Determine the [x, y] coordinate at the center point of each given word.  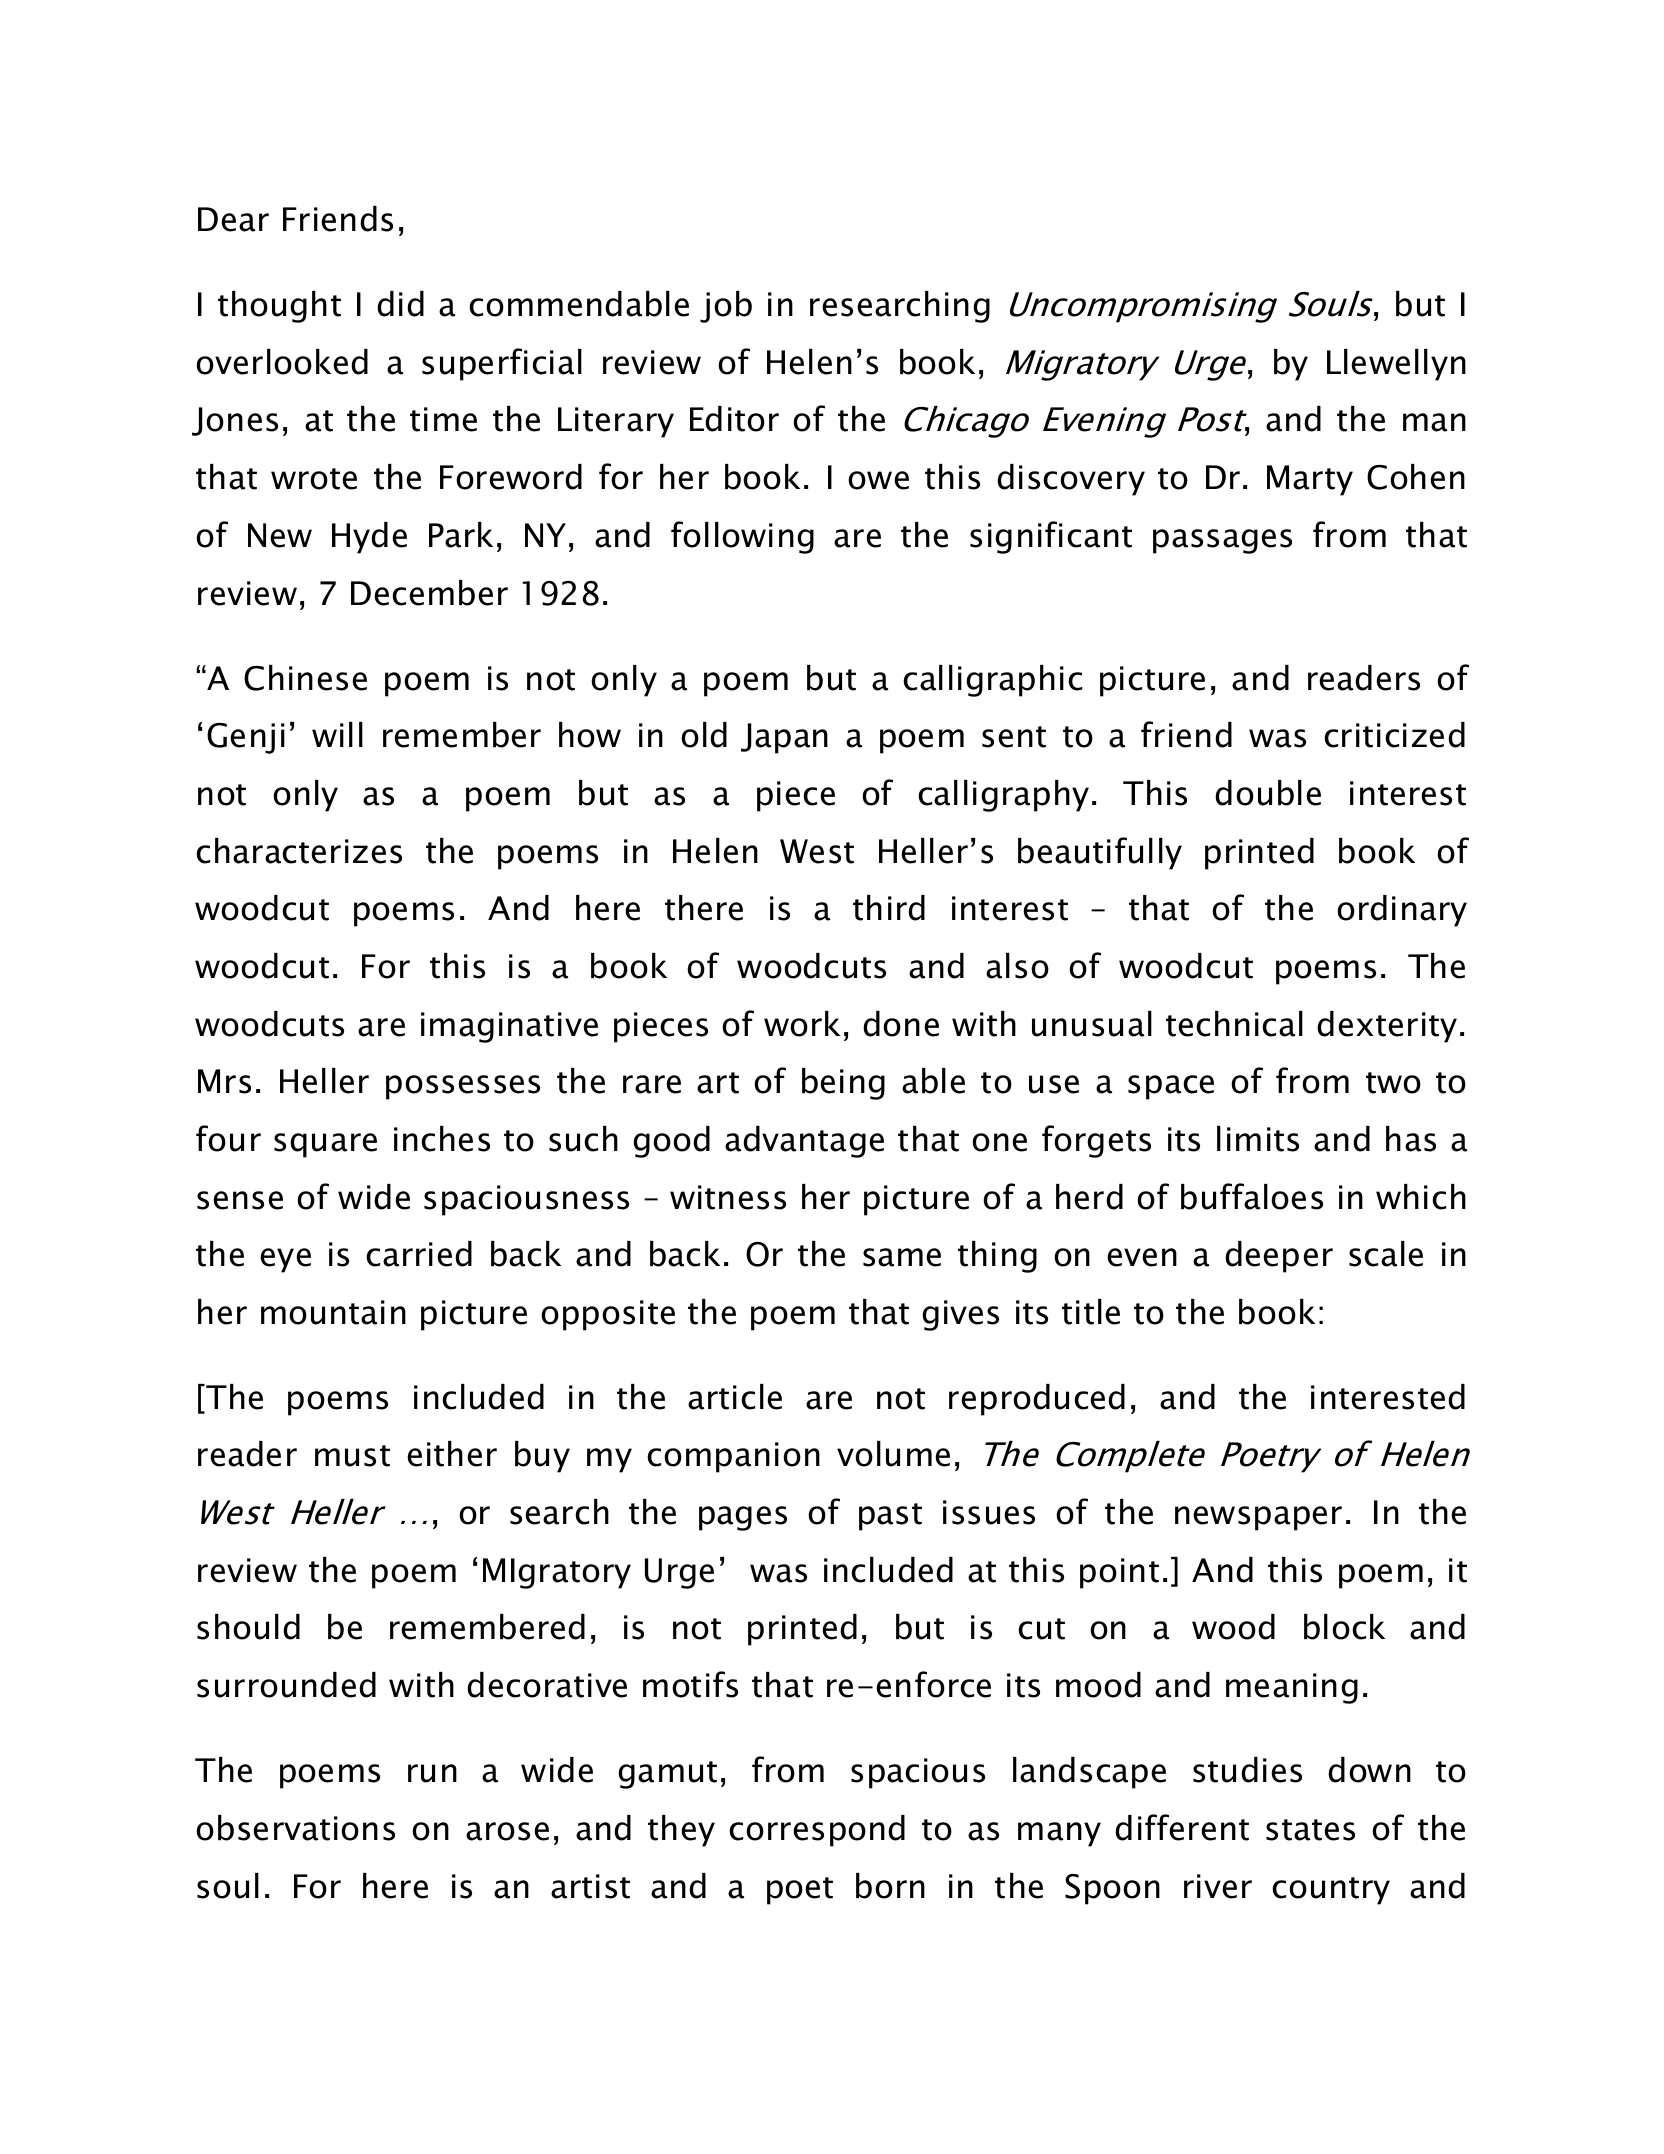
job [726, 307]
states [1310, 1830]
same [902, 1257]
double [1268, 793]
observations [295, 1828]
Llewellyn [1396, 365]
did [400, 304]
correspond [817, 1831]
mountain [333, 1312]
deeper [1279, 1257]
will [337, 734]
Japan [784, 738]
